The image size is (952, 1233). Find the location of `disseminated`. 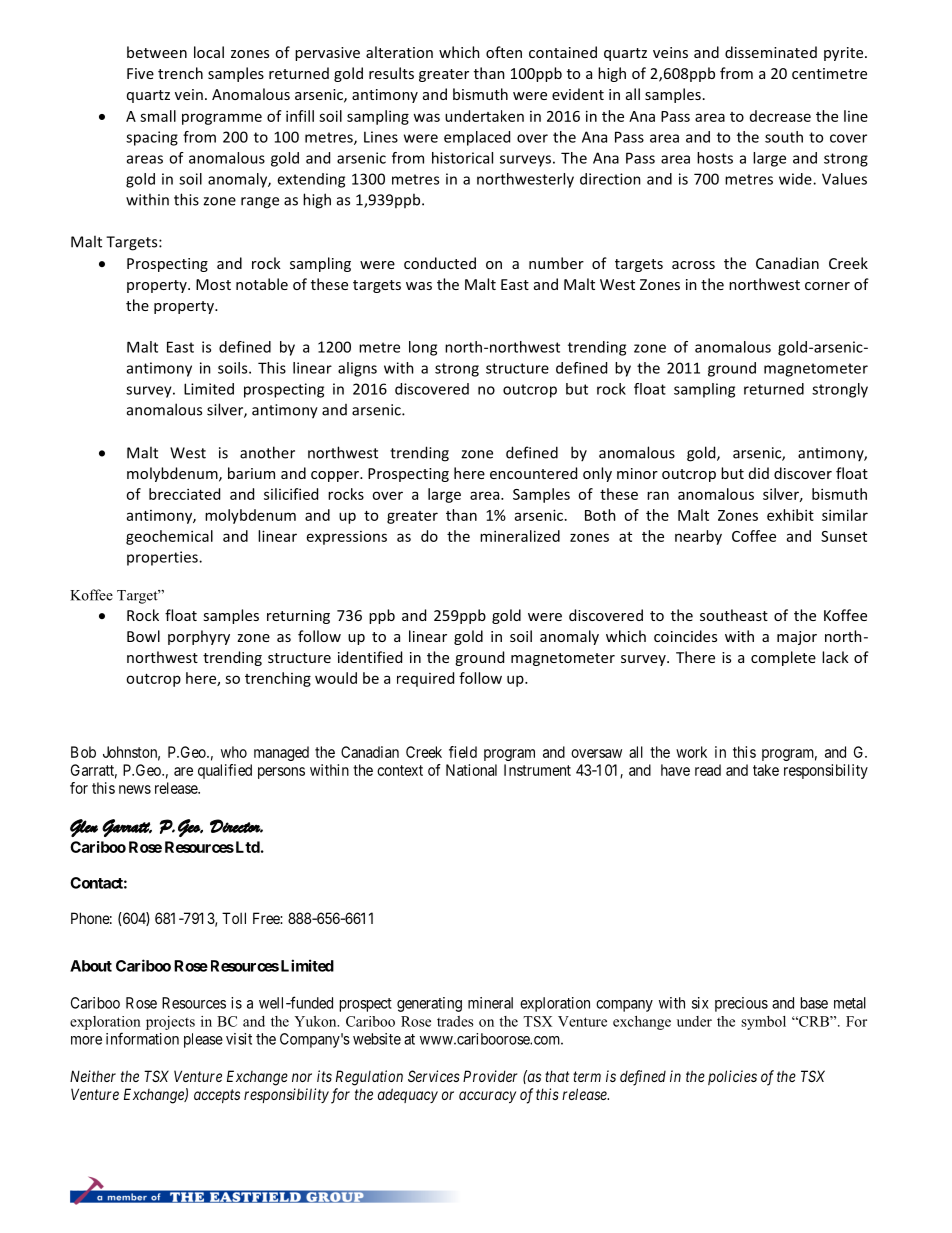

disseminated is located at coordinates (771, 52).
